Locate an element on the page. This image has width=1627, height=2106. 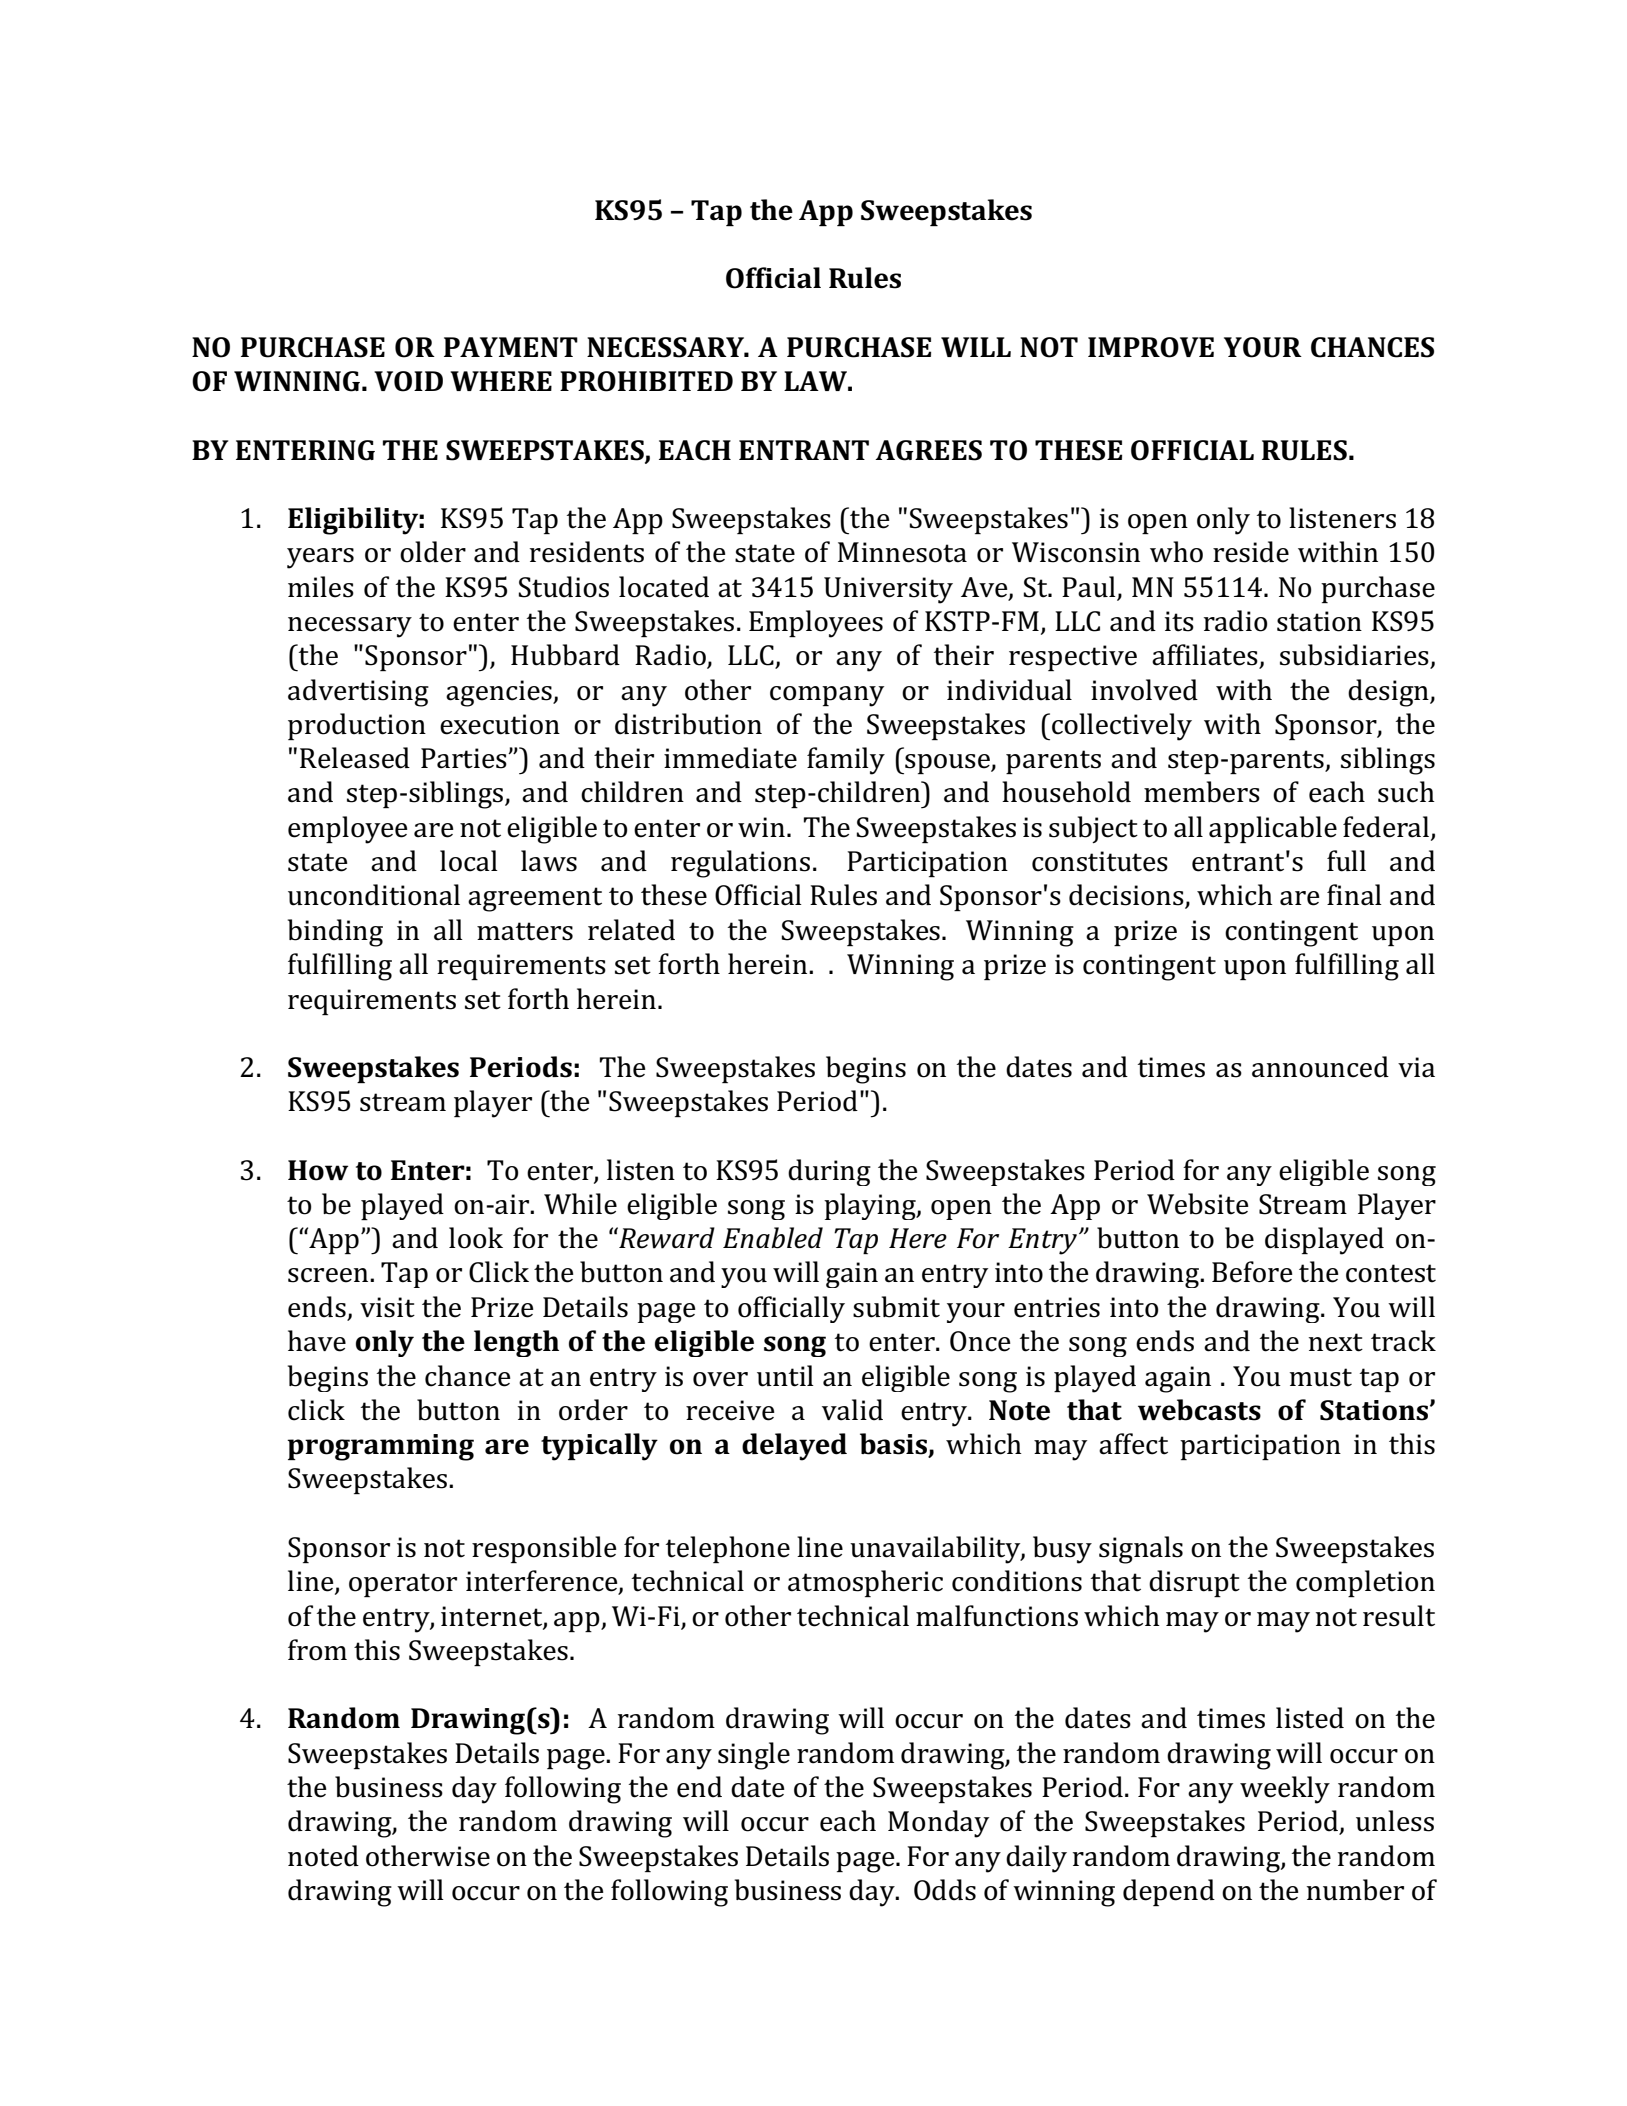
IMPROVE is located at coordinates (1151, 347).
